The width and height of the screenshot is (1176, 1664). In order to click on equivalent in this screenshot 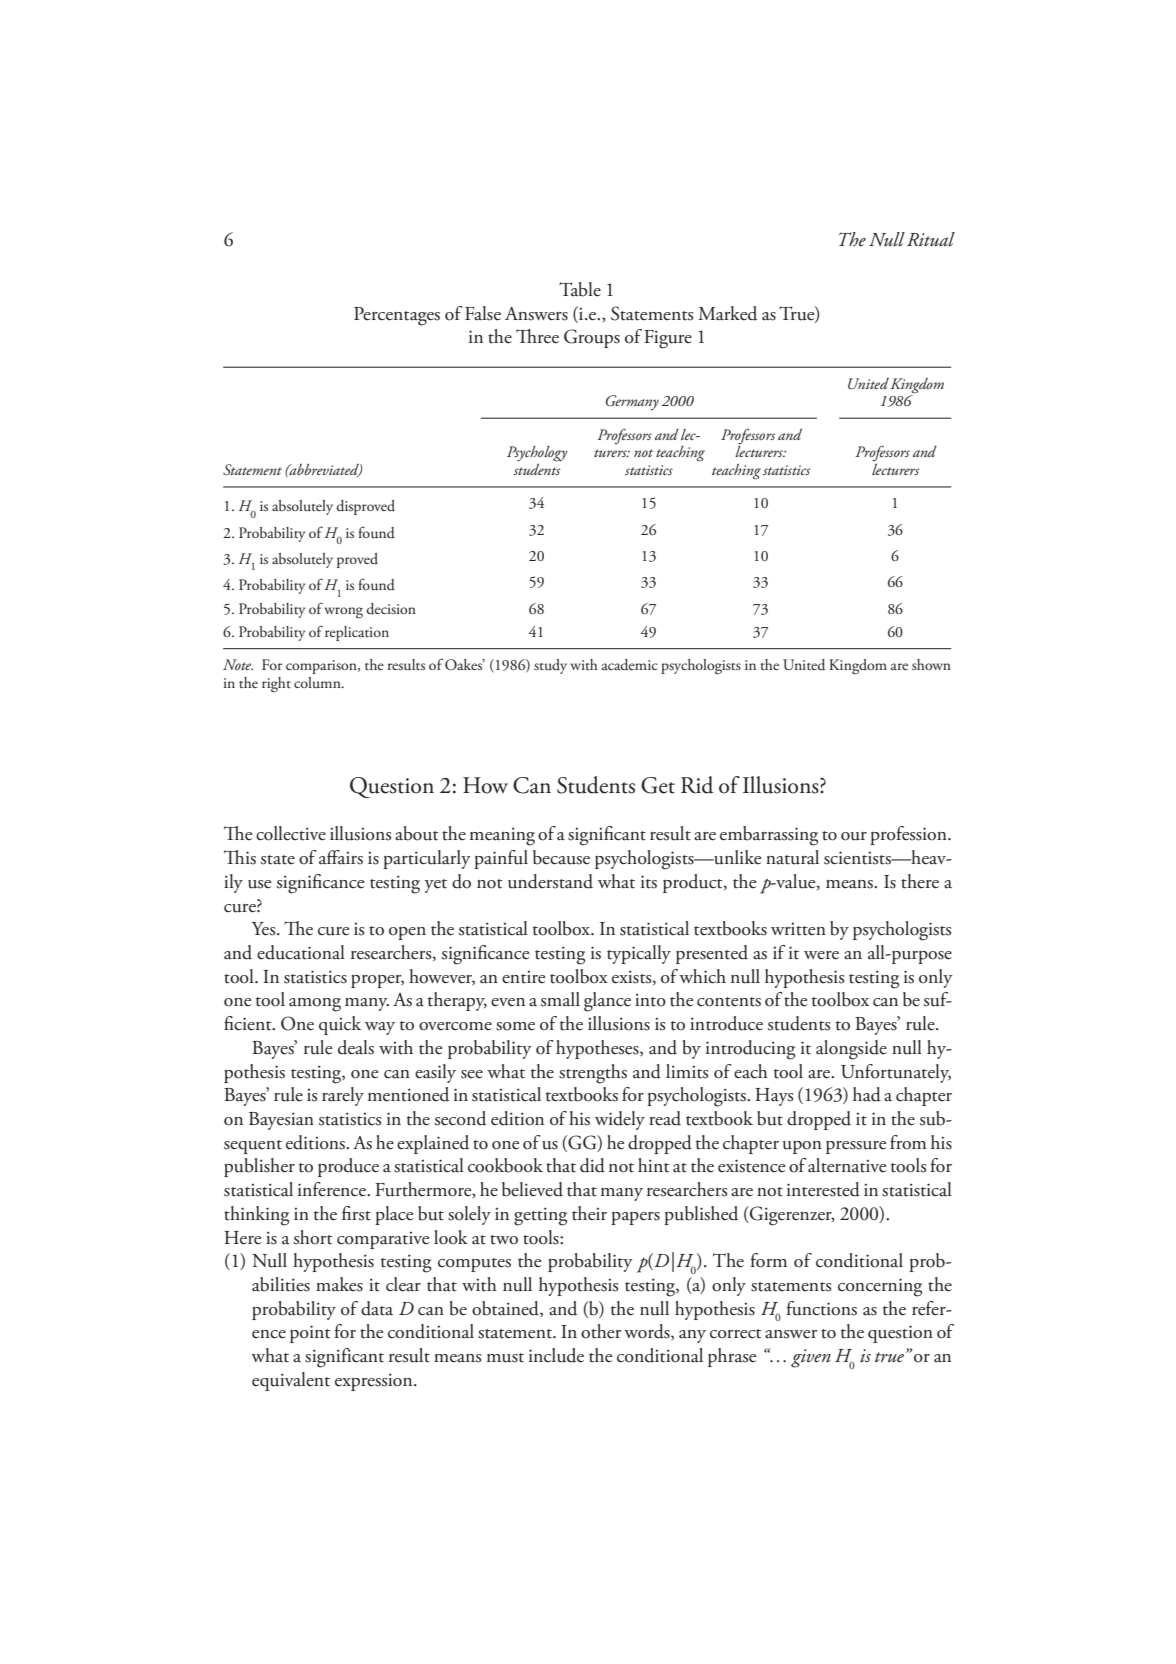, I will do `click(291, 1381)`.
